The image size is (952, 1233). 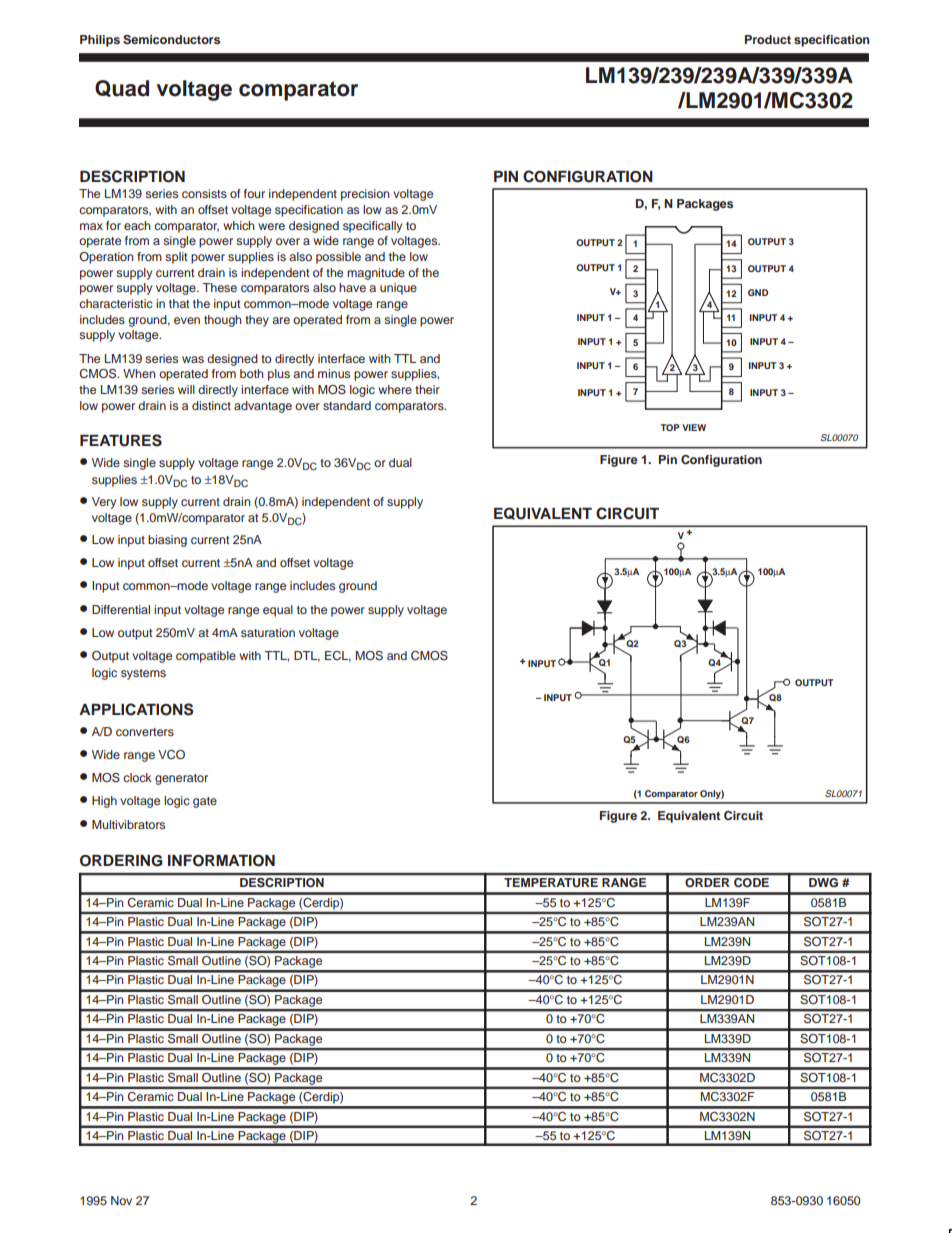 What do you see at coordinates (751, 882) in the image?
I see `CODE` at bounding box center [751, 882].
